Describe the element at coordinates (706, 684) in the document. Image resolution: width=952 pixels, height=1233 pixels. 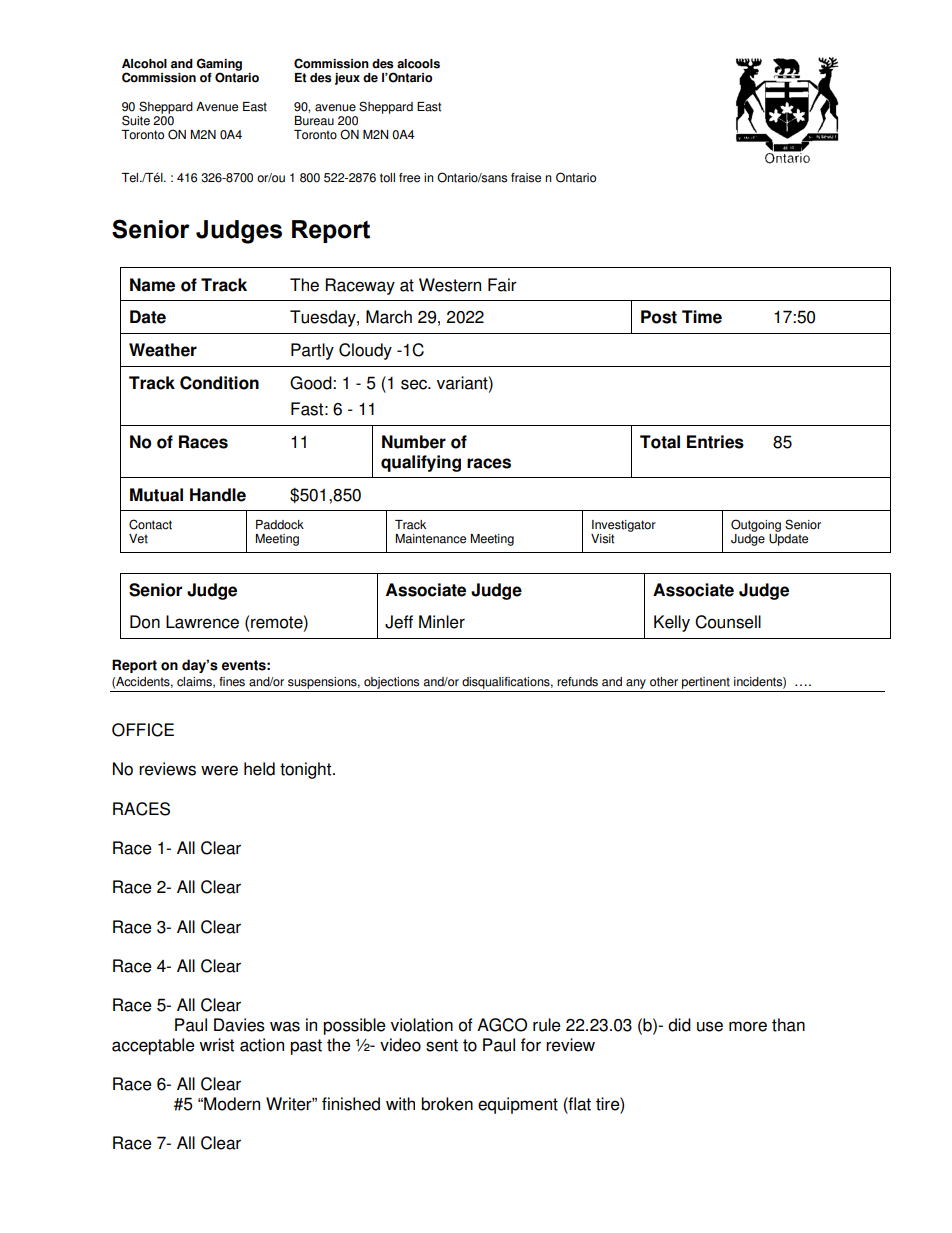
I see `pertinent` at that location.
